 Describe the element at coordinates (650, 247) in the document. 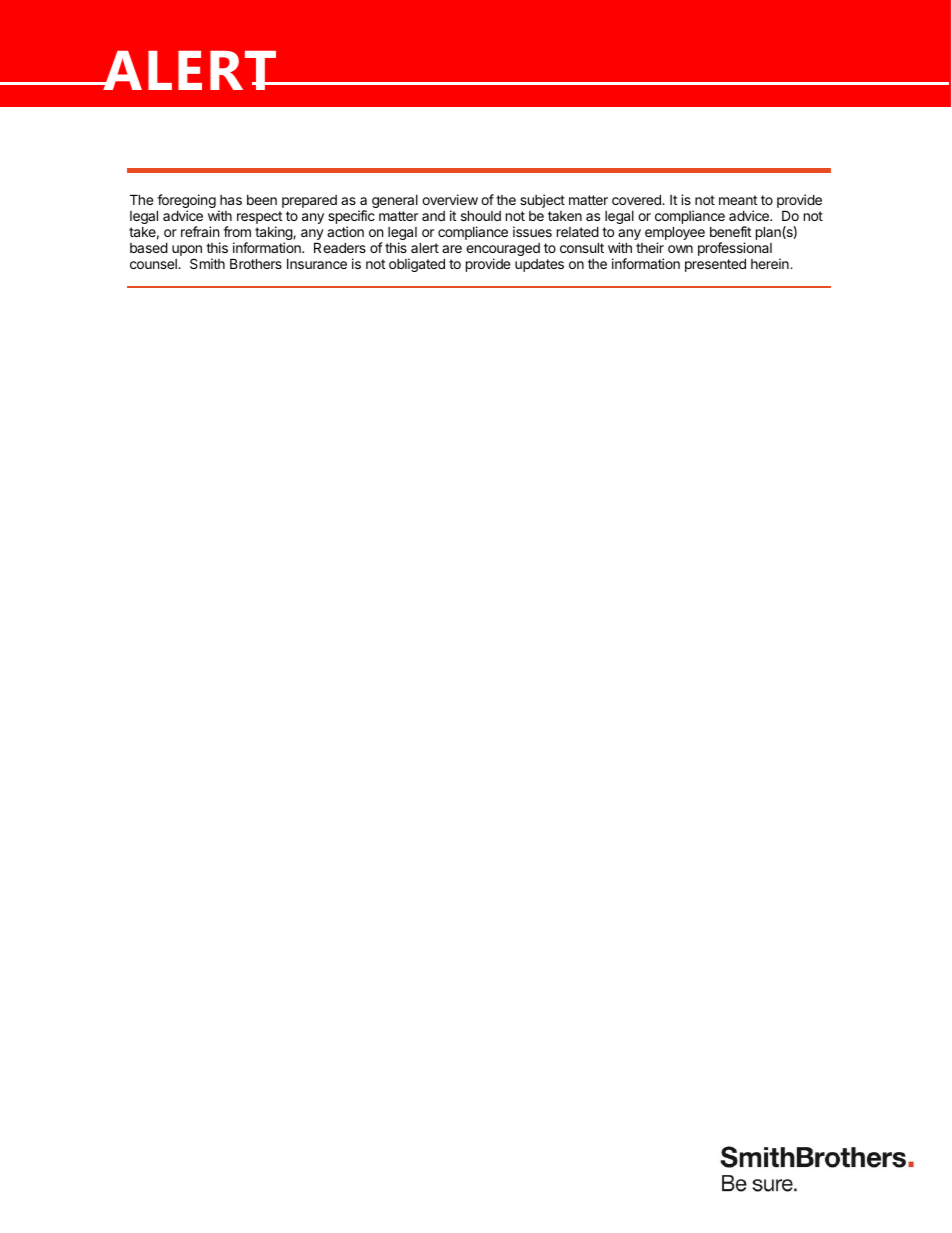

I see `their` at that location.
